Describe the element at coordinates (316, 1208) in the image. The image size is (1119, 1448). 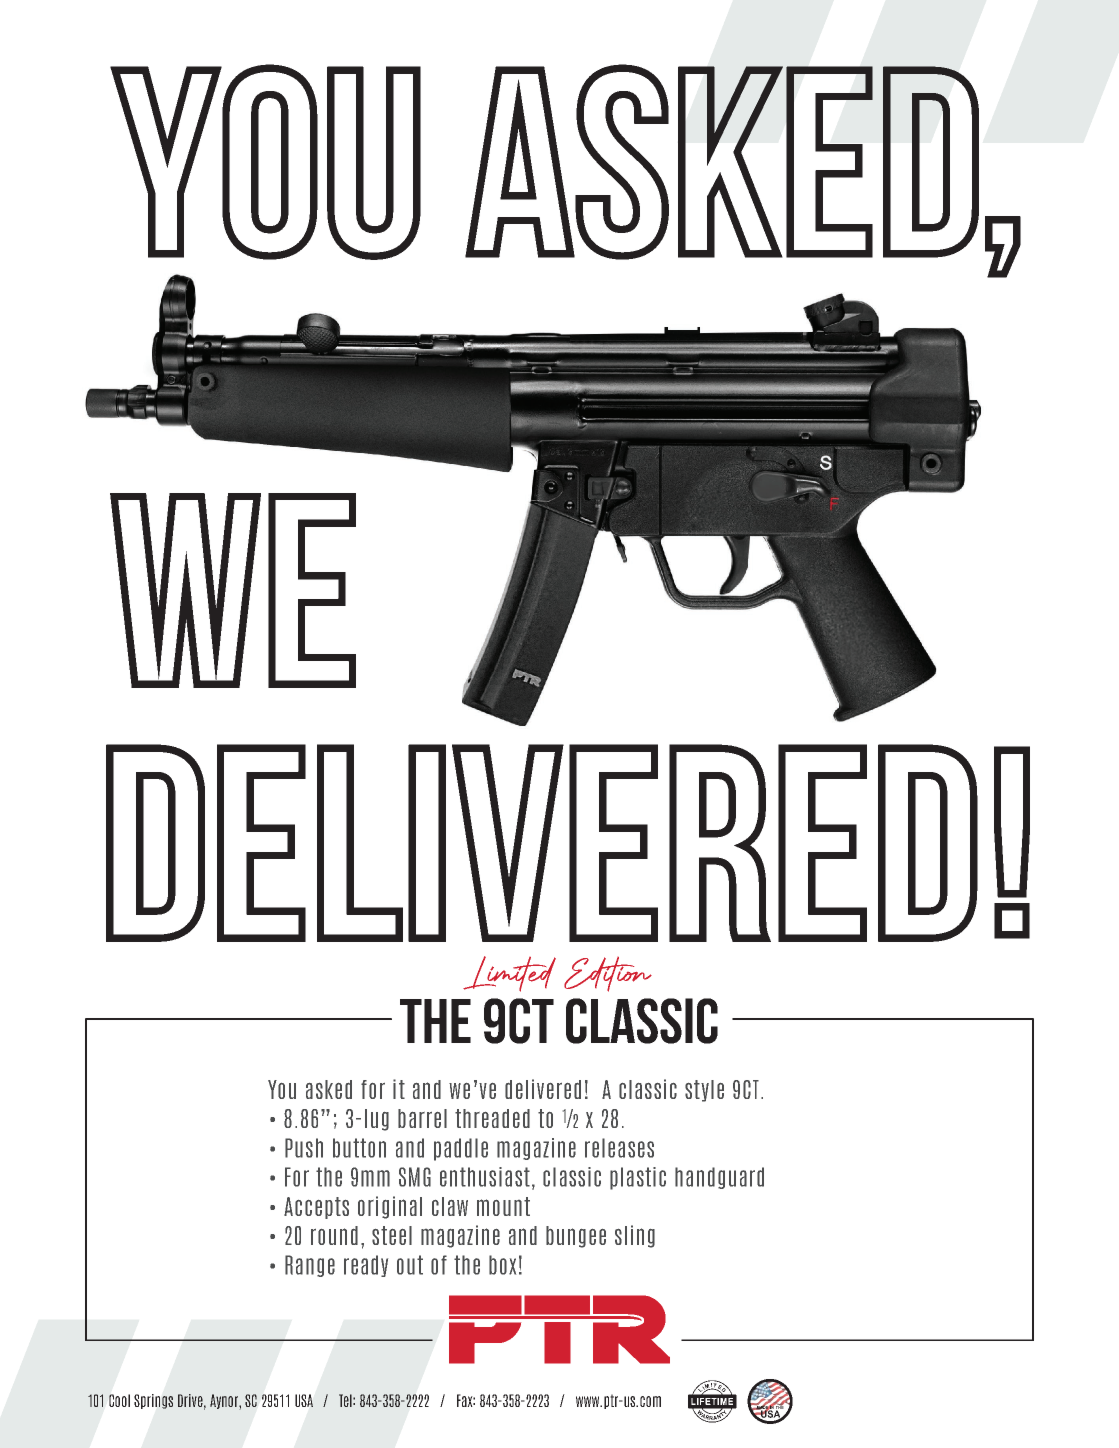
I see `Accepts` at that location.
